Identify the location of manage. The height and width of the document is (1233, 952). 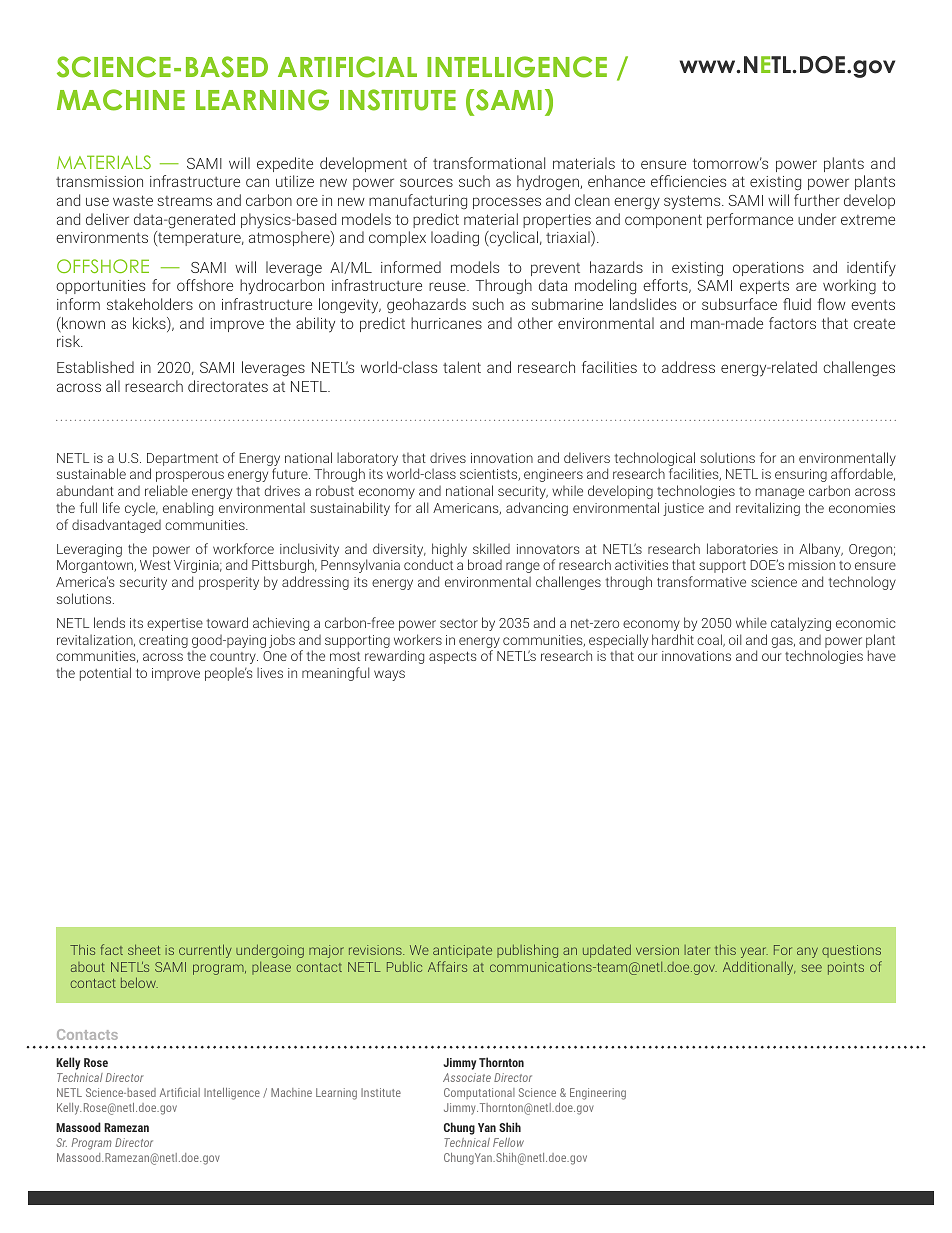
(780, 493).
